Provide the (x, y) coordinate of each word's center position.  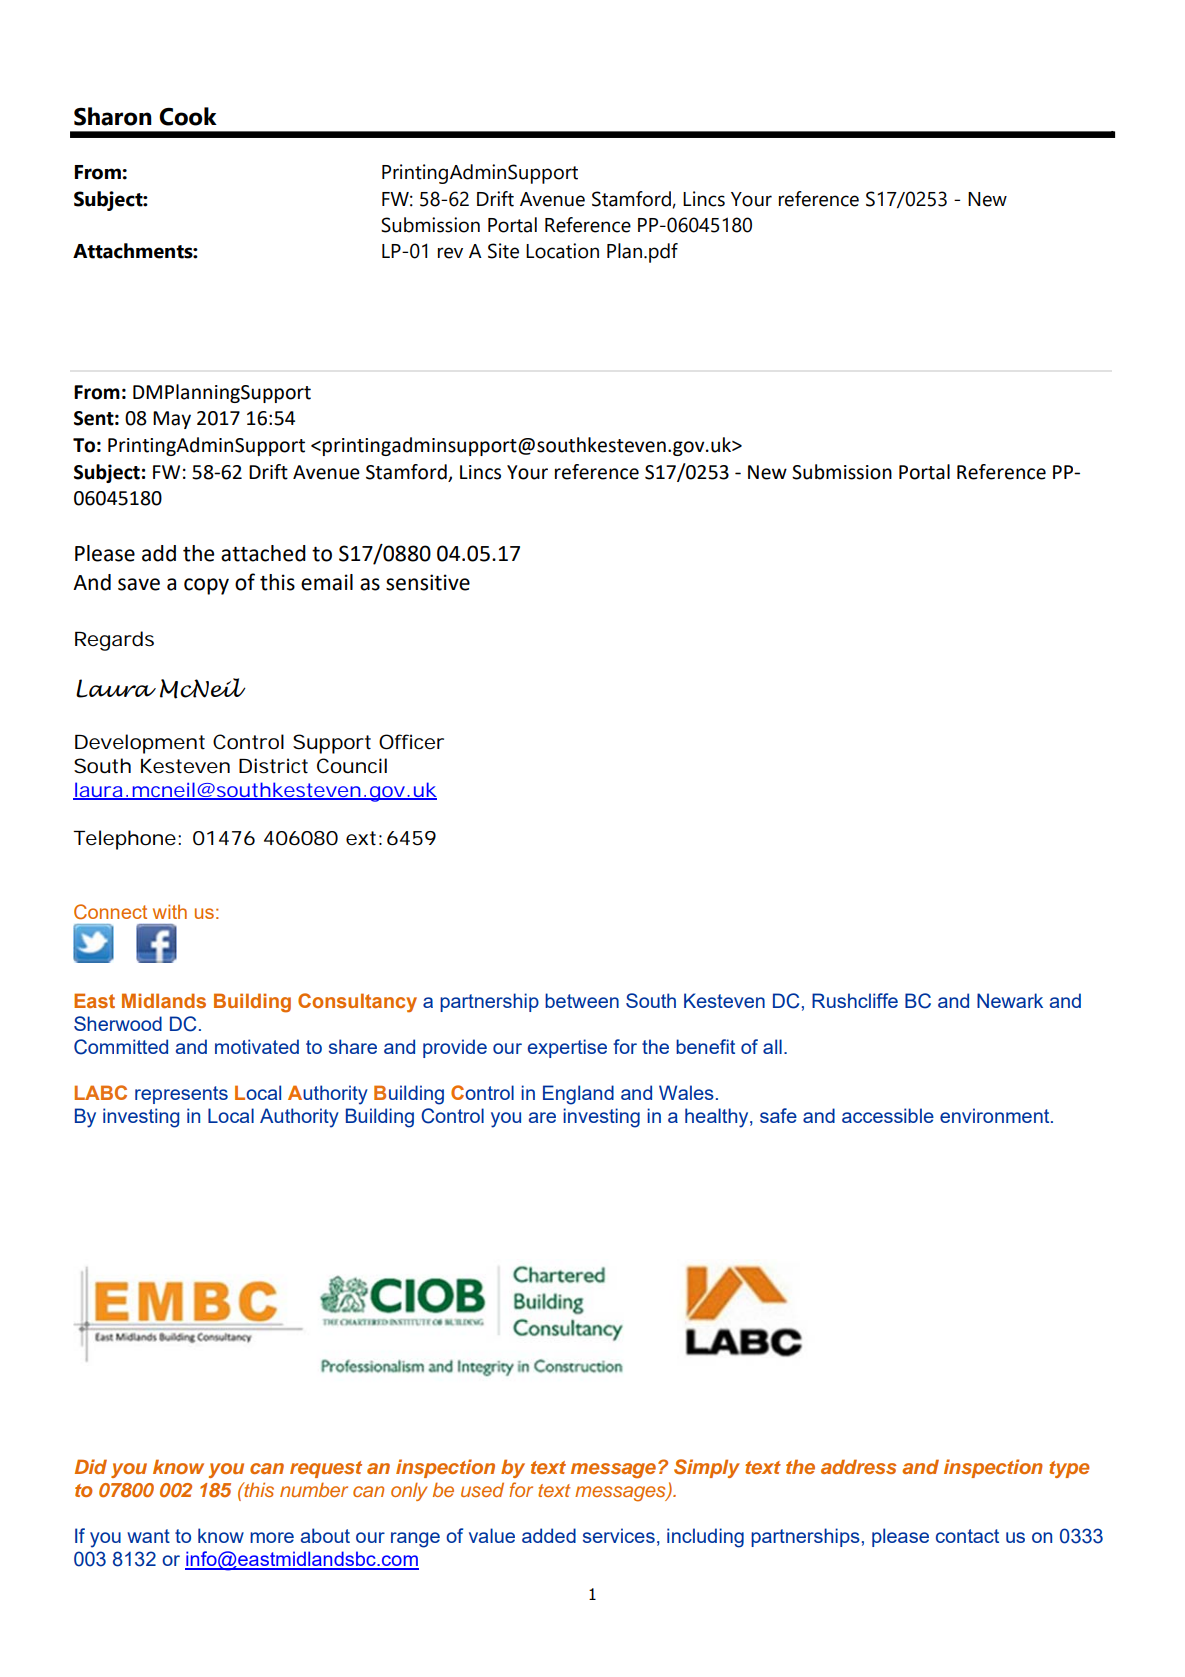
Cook (188, 116)
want (148, 1536)
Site (503, 251)
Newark (1010, 1000)
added (549, 1535)
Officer (411, 742)
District (273, 766)
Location (562, 251)
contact (967, 1536)
